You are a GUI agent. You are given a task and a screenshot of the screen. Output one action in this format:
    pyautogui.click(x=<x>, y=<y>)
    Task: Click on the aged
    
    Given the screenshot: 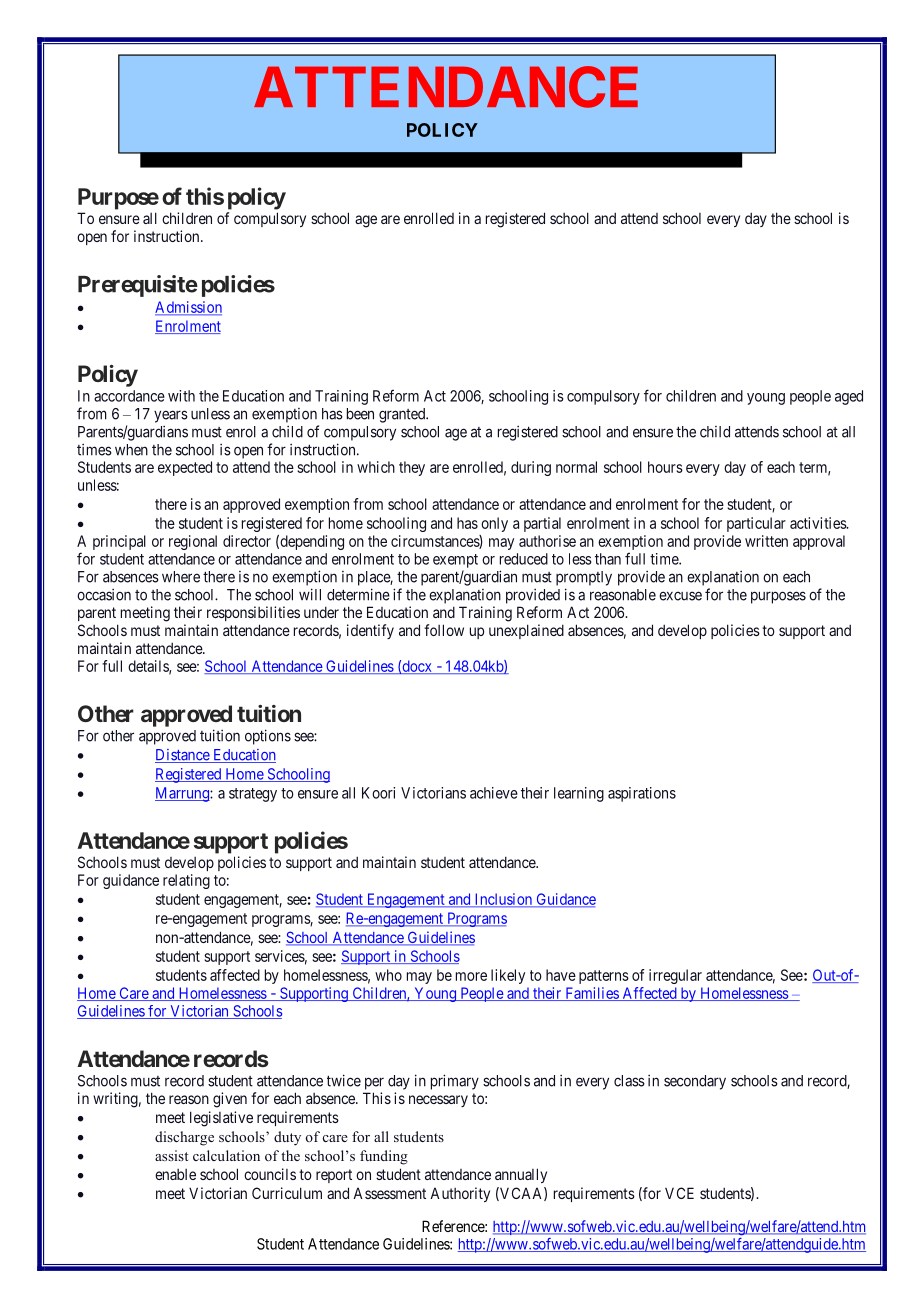 What is the action you would take?
    pyautogui.click(x=849, y=397)
